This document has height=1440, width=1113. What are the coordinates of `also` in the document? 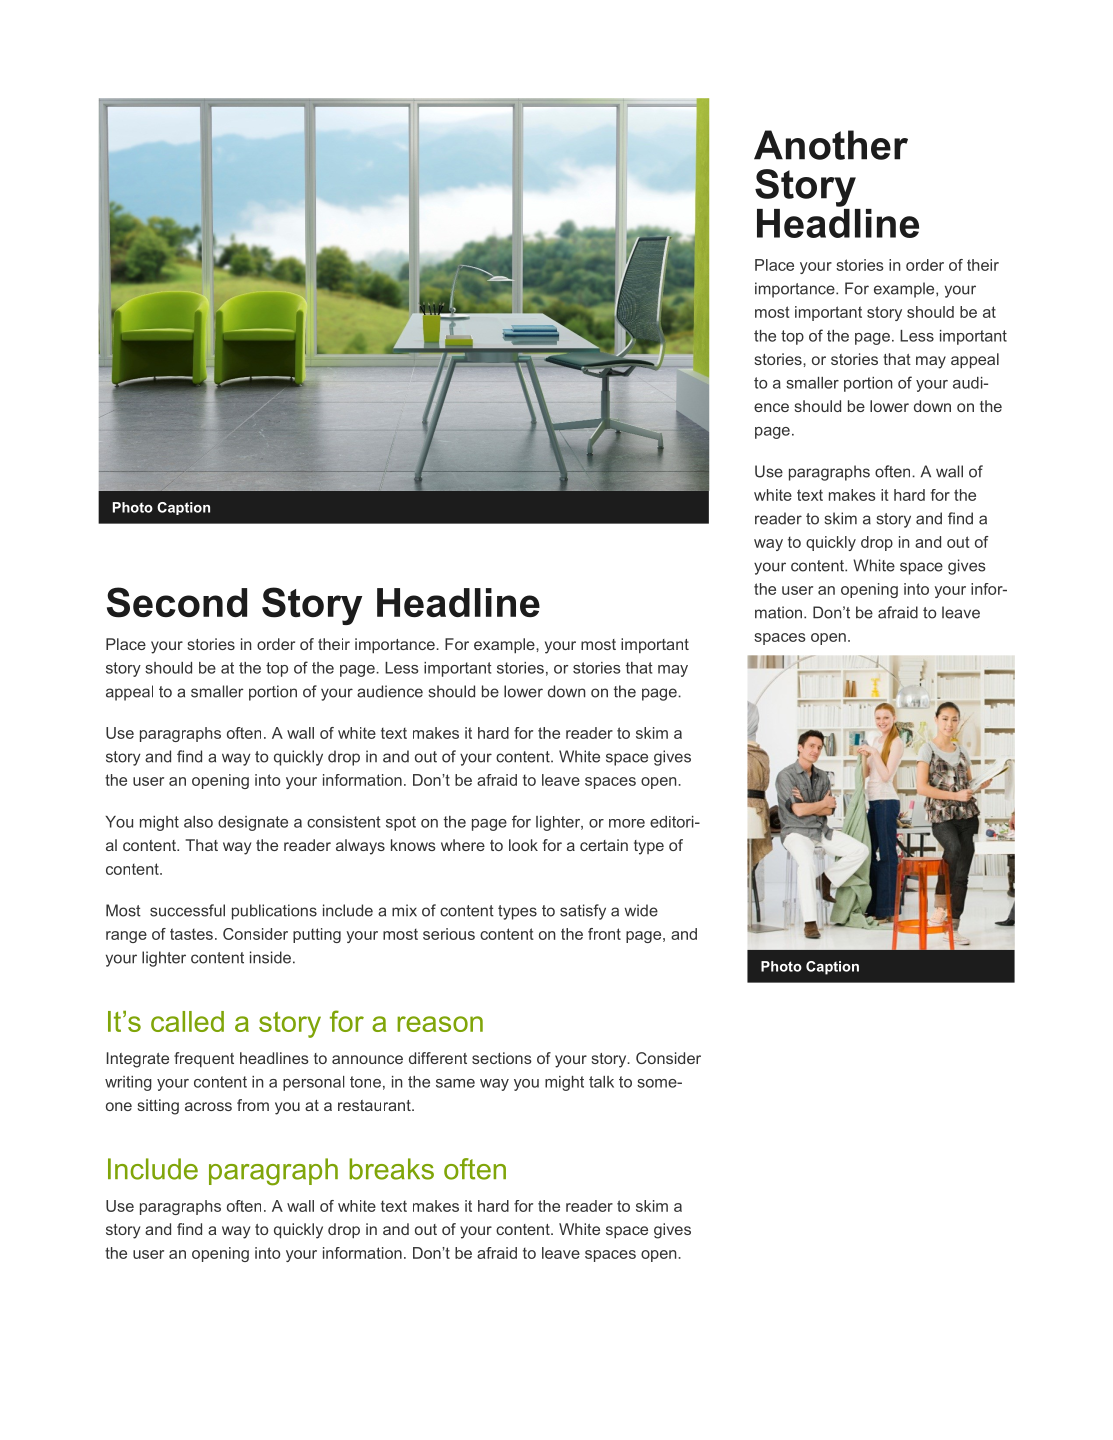 It's located at (198, 822).
